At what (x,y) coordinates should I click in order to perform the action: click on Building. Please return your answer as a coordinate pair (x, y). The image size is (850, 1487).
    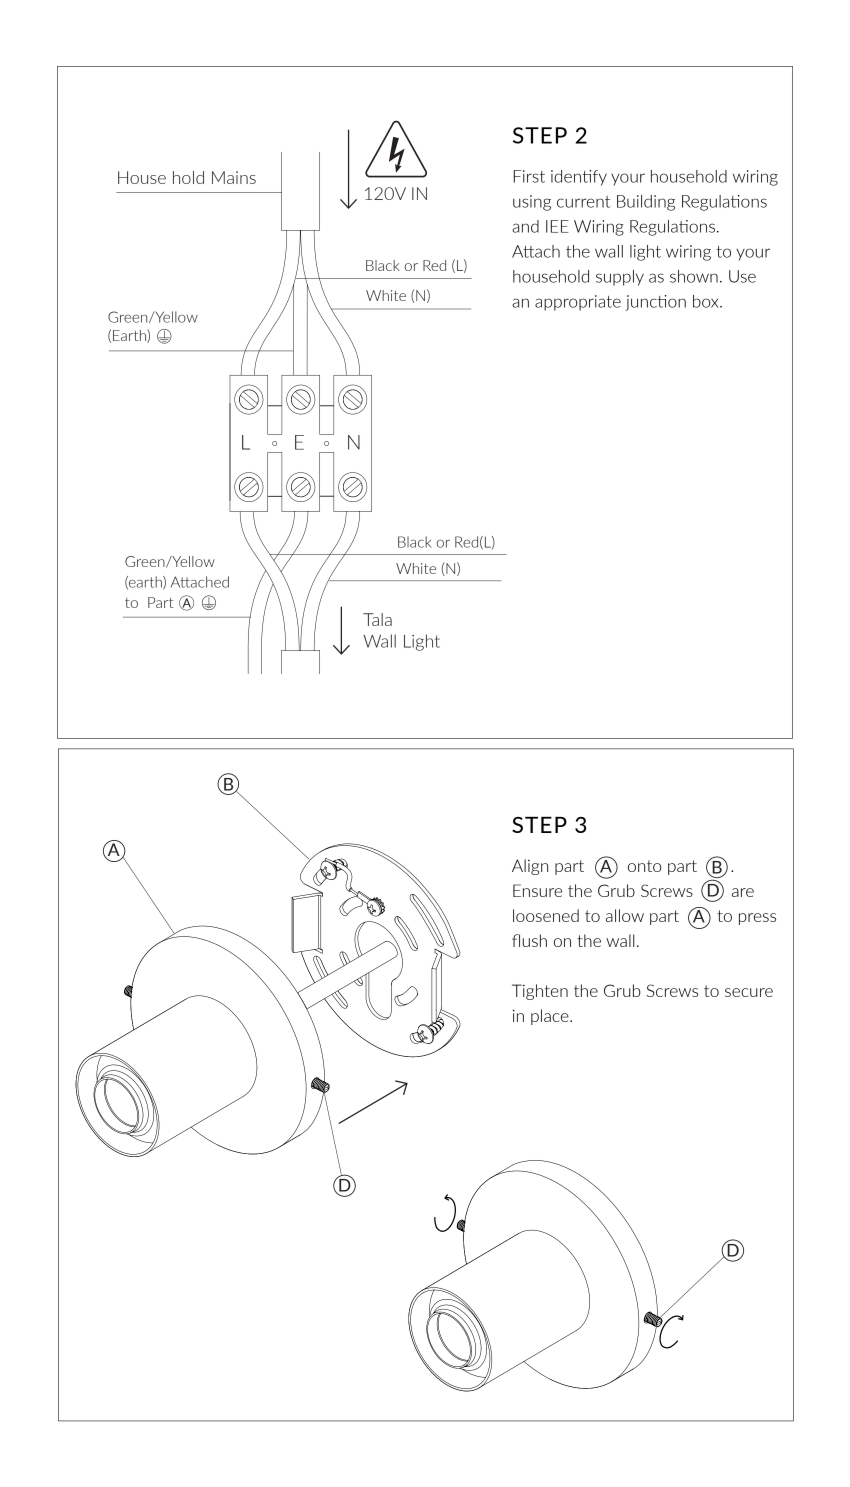
    Looking at the image, I should click on (646, 203).
